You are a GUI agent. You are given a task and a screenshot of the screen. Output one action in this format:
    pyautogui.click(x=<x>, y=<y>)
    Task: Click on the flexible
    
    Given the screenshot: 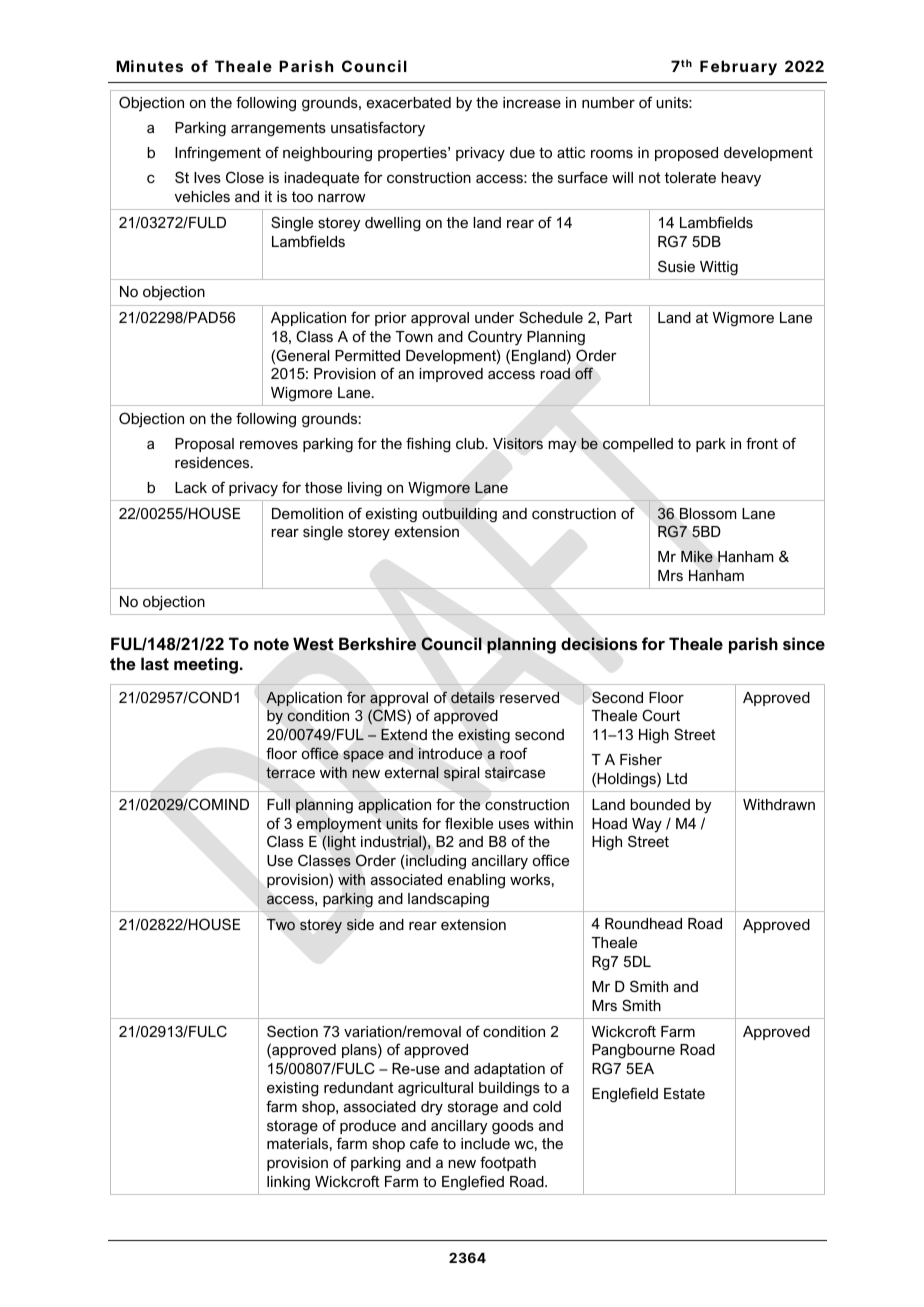 What is the action you would take?
    pyautogui.click(x=469, y=823)
